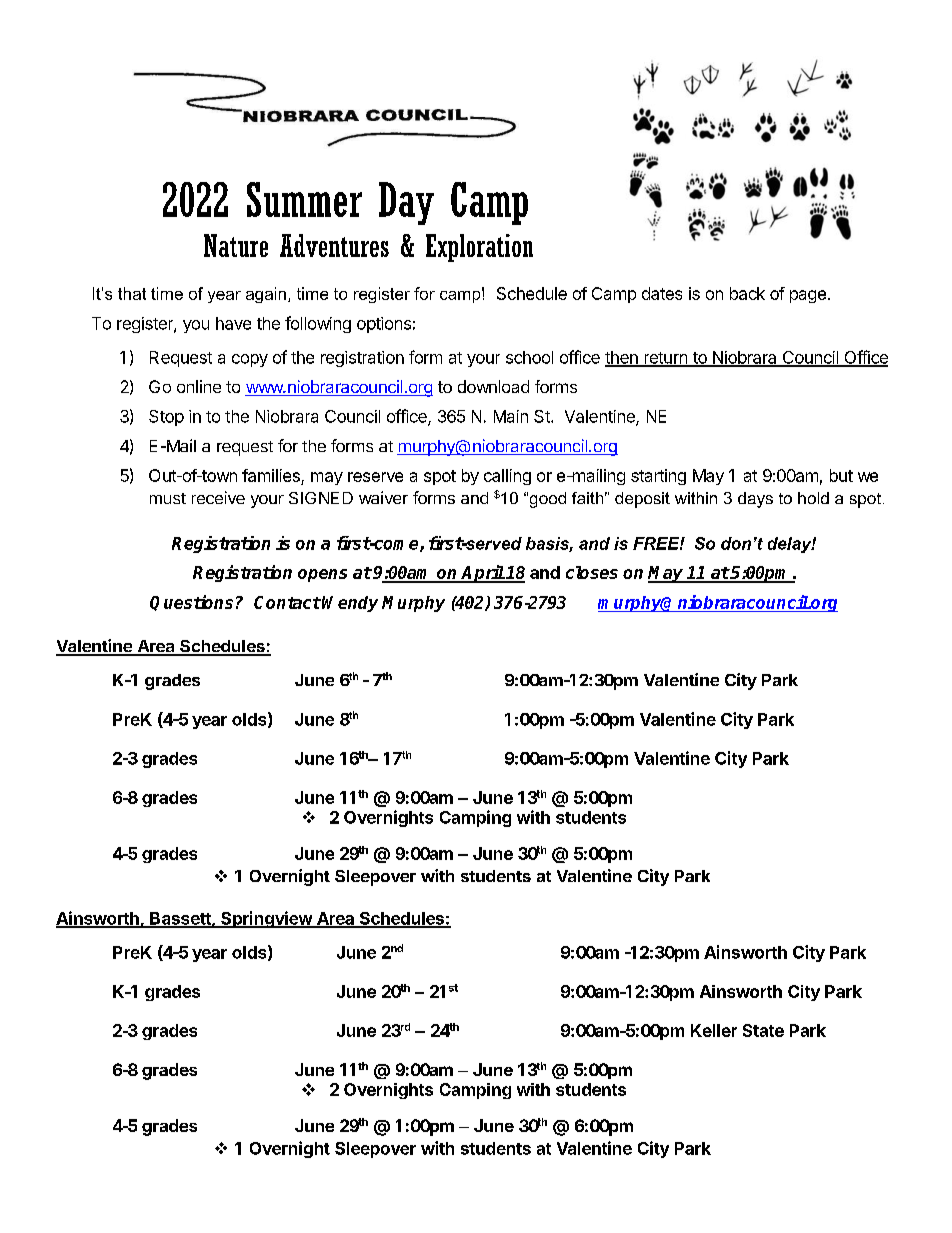  Describe the element at coordinates (747, 293) in the screenshot. I see `back` at that location.
